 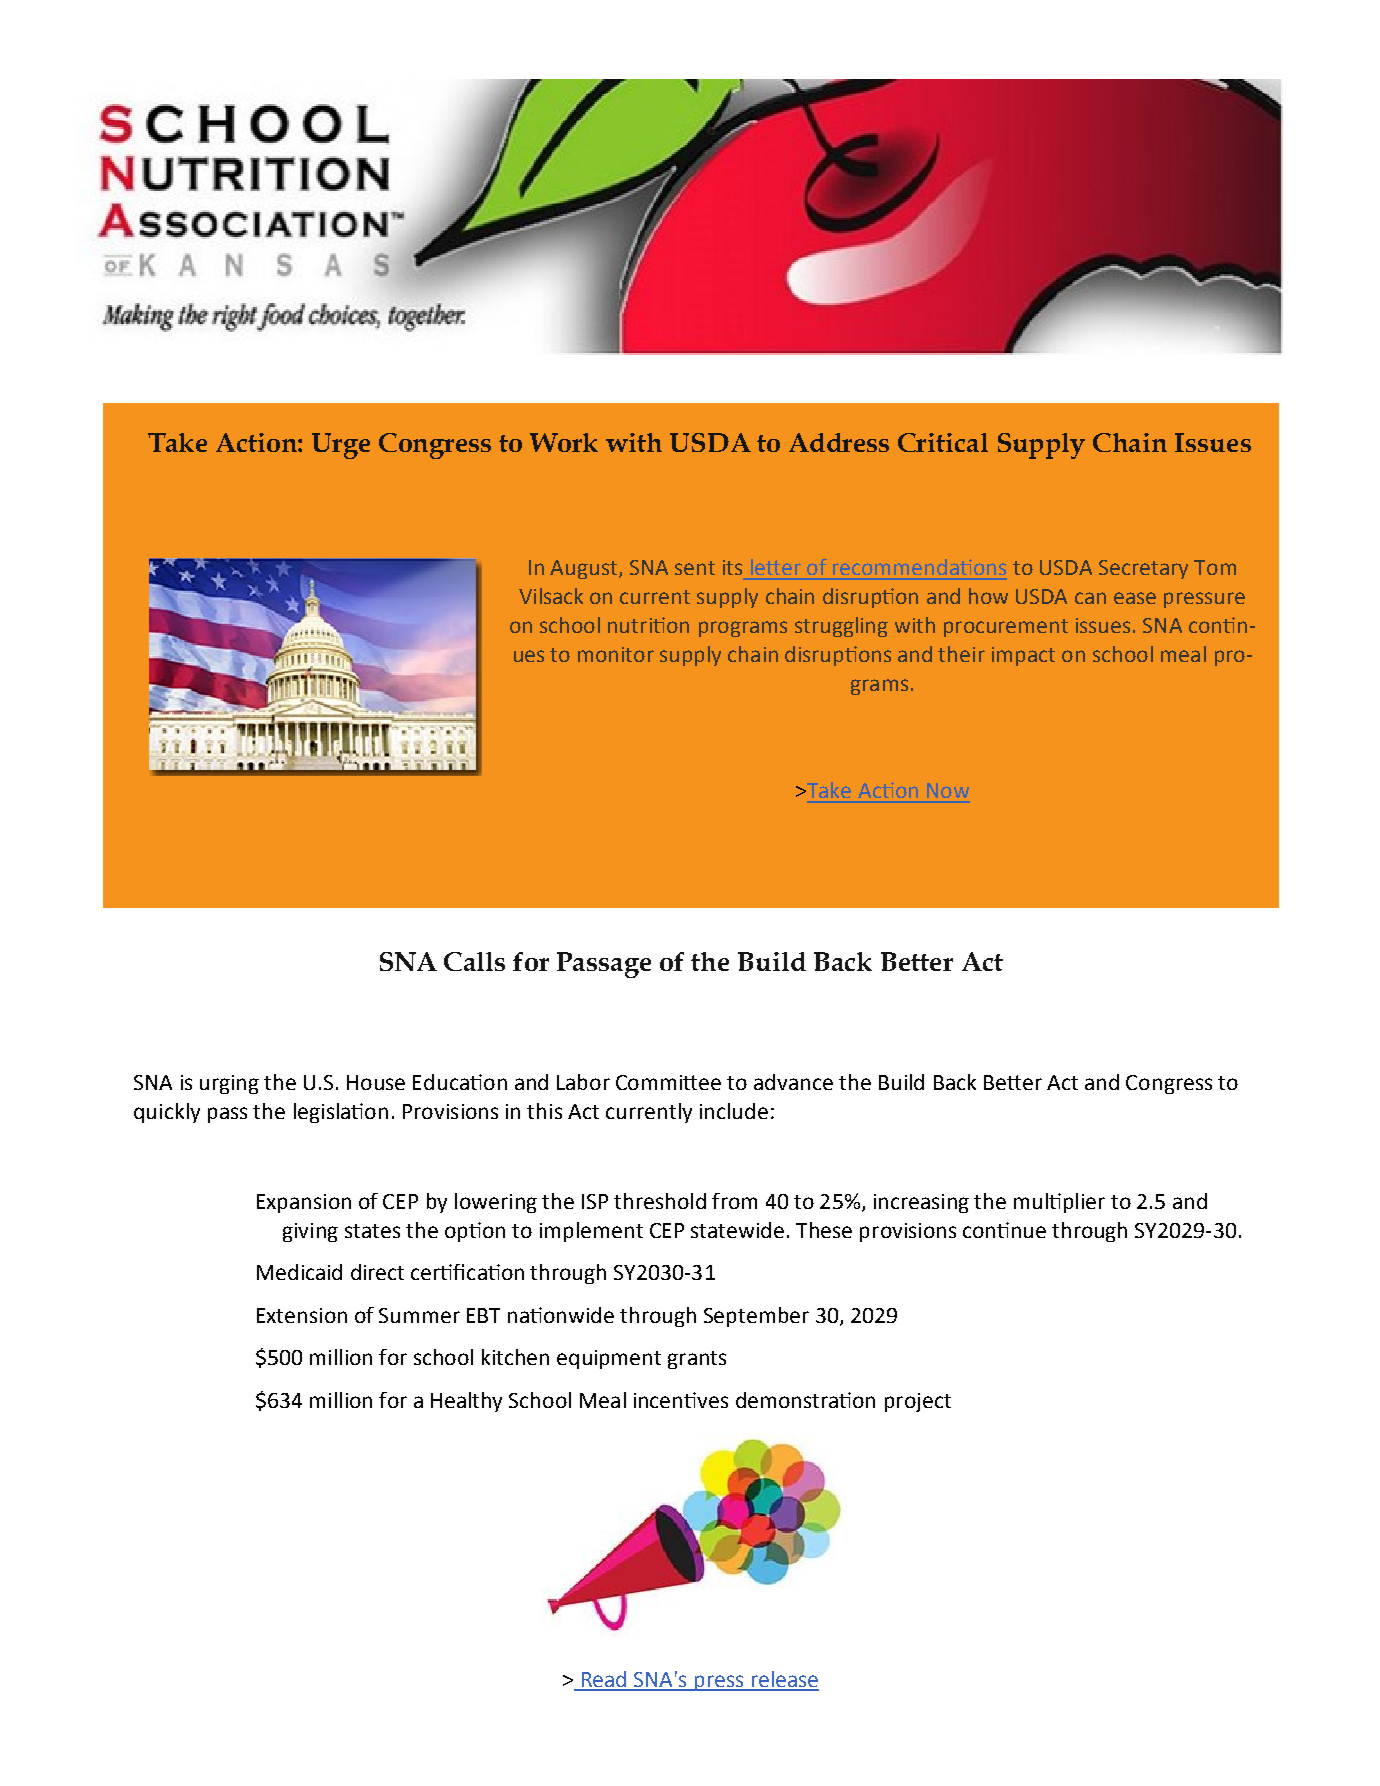 What do you see at coordinates (1059, 1203) in the page?
I see `multiplier` at bounding box center [1059, 1203].
